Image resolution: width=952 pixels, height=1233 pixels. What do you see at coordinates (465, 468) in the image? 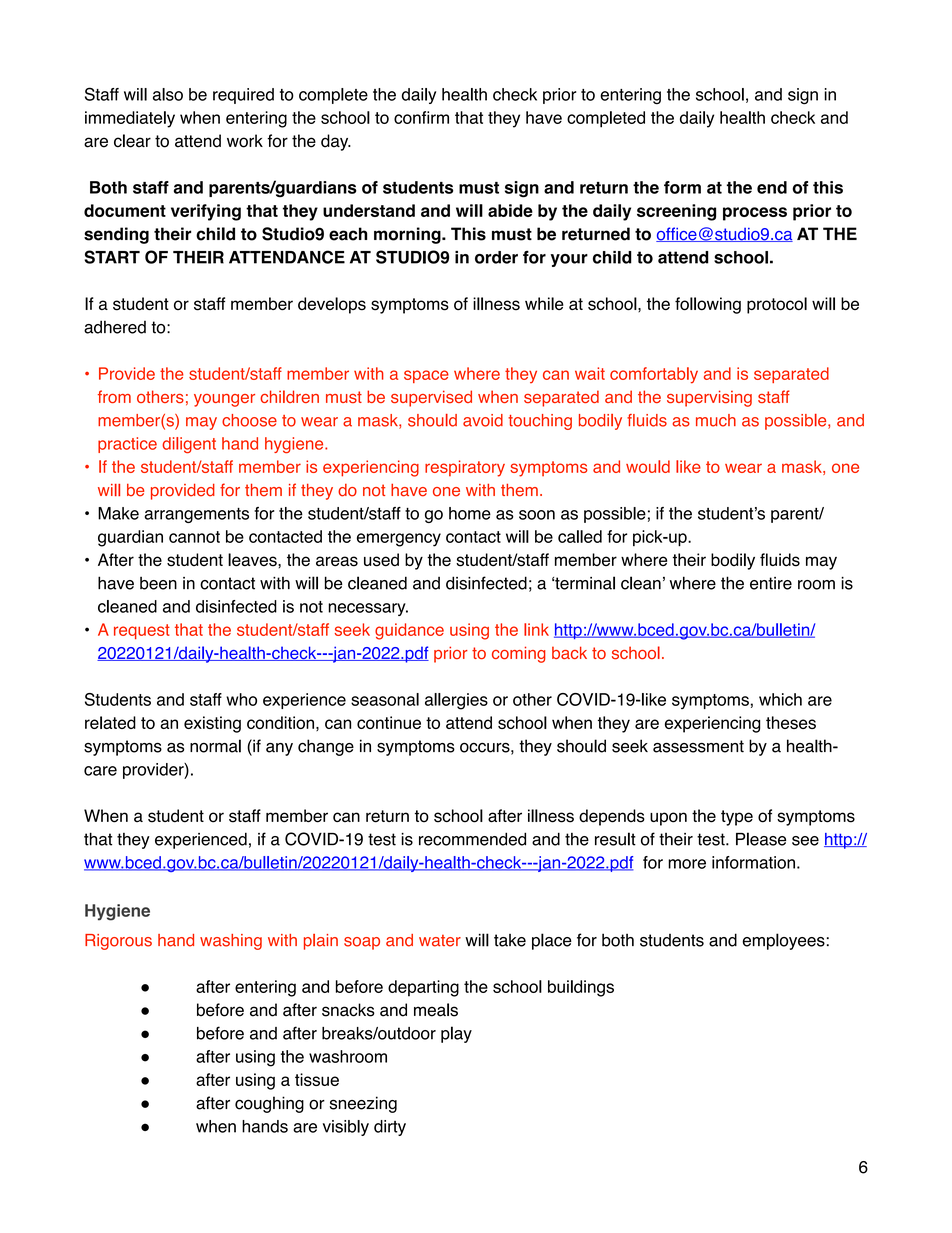
I see `respiratory` at bounding box center [465, 468].
